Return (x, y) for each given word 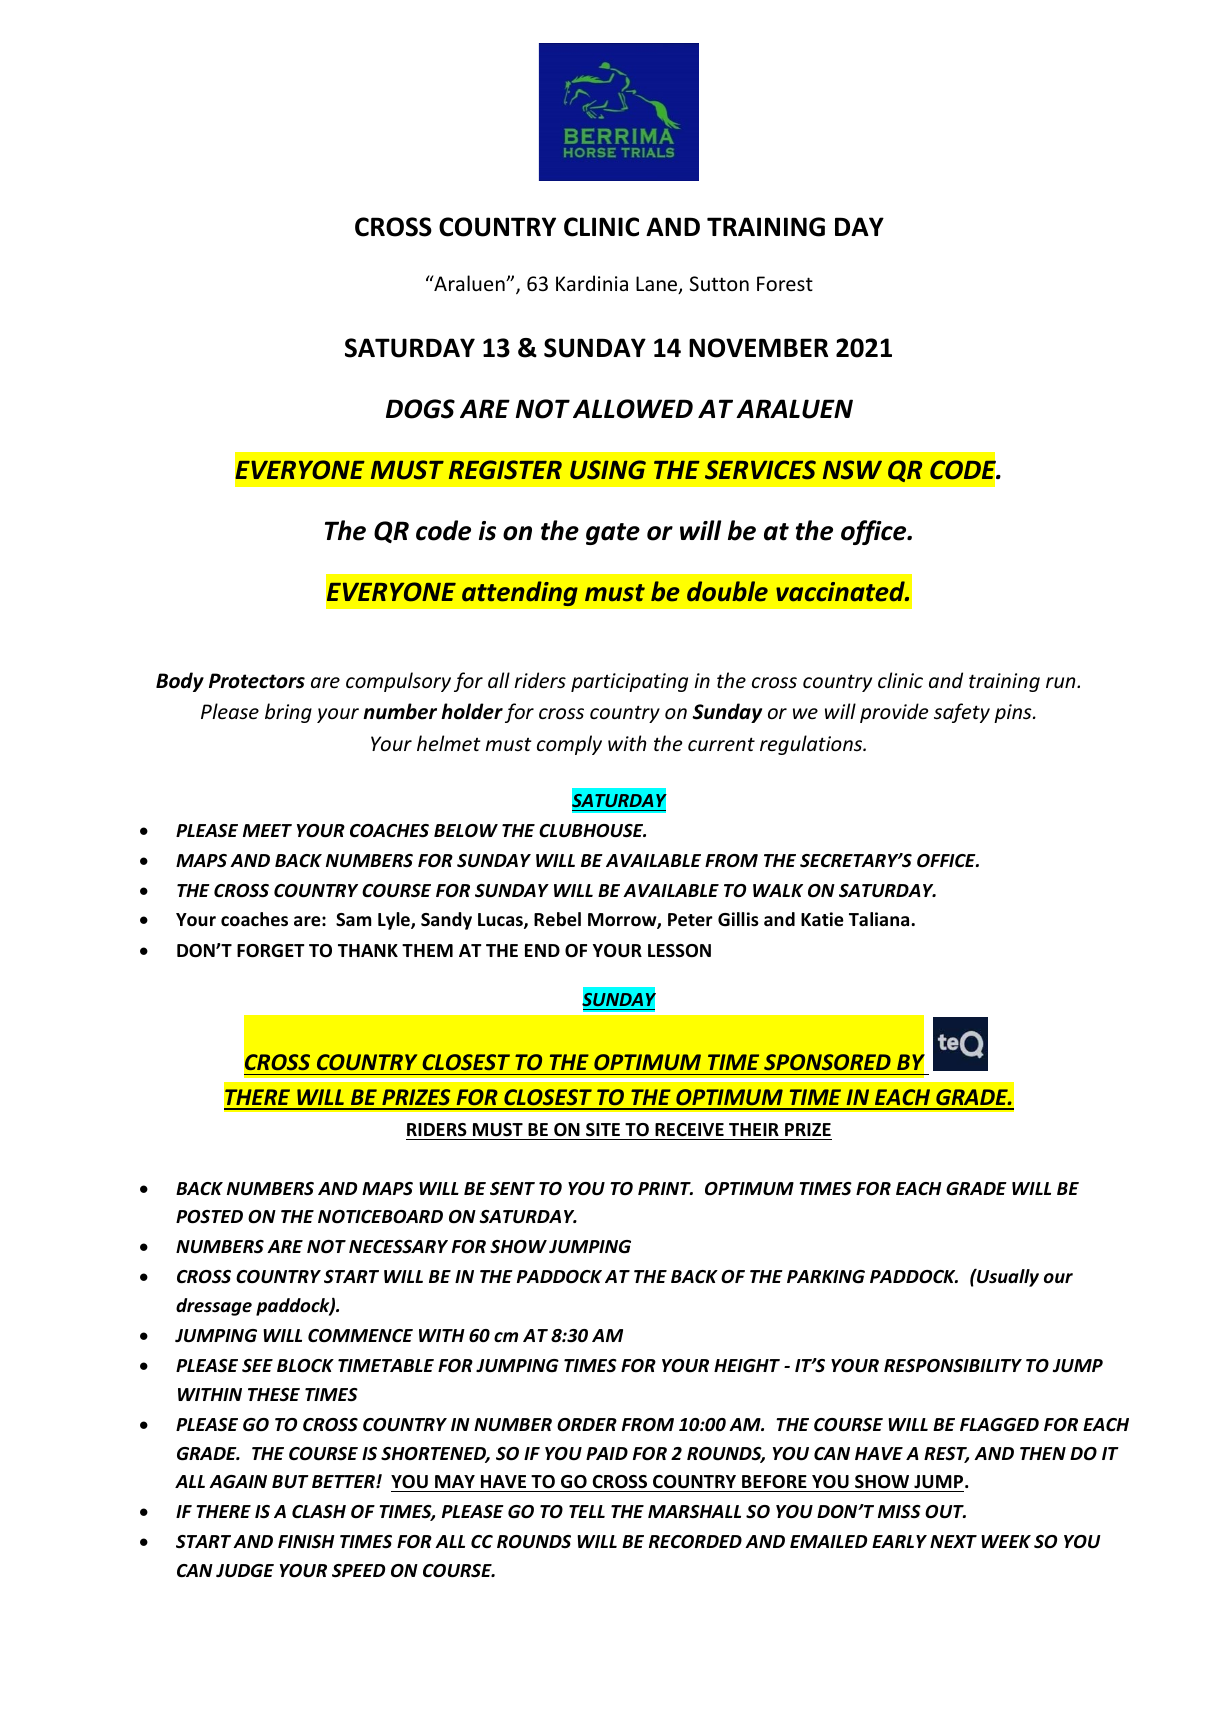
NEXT (953, 1541)
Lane (658, 285)
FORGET (271, 951)
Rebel (557, 919)
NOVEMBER (758, 348)
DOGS (420, 409)
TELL (587, 1511)
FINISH (306, 1542)
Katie (822, 919)
